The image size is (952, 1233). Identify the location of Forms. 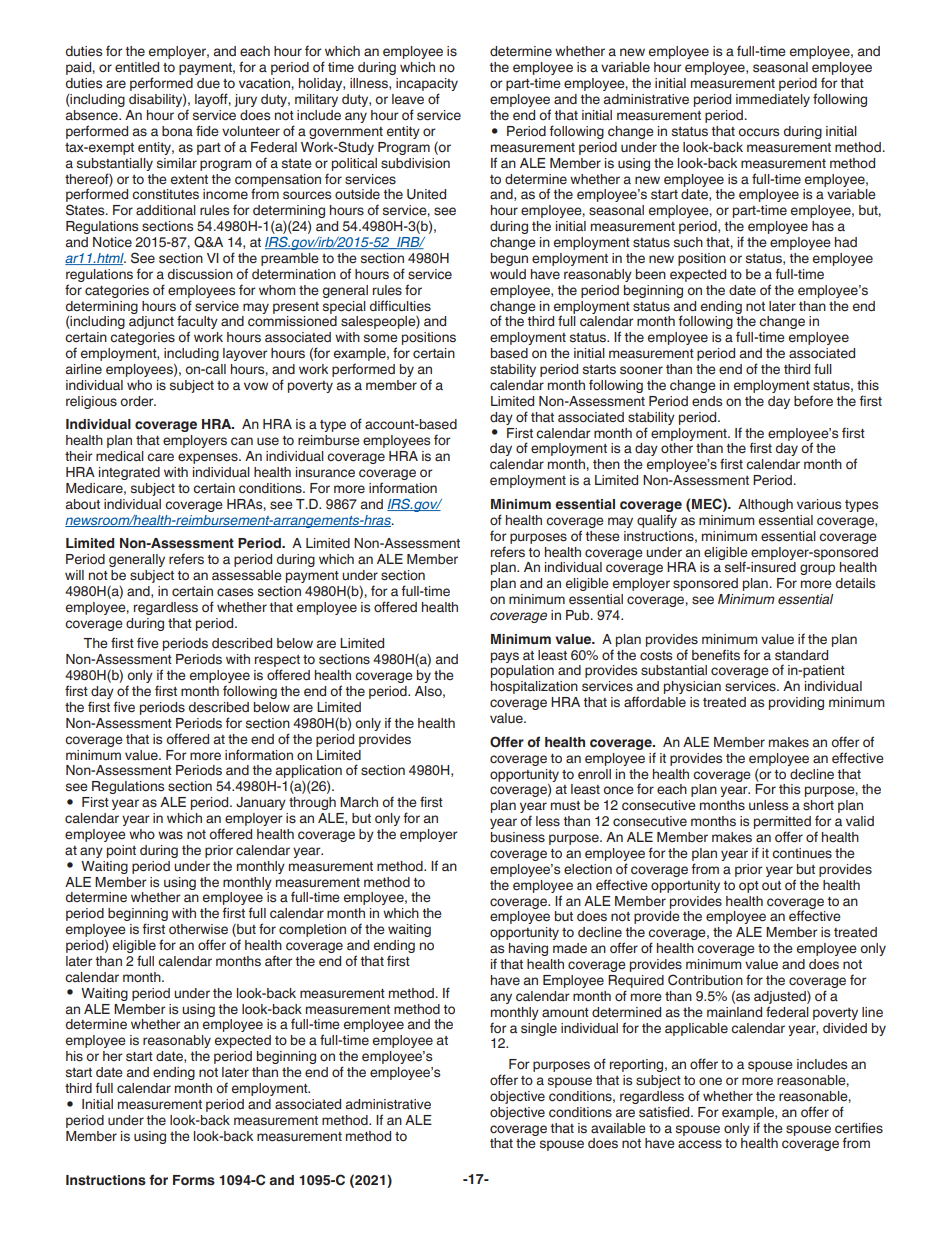
(194, 1180).
